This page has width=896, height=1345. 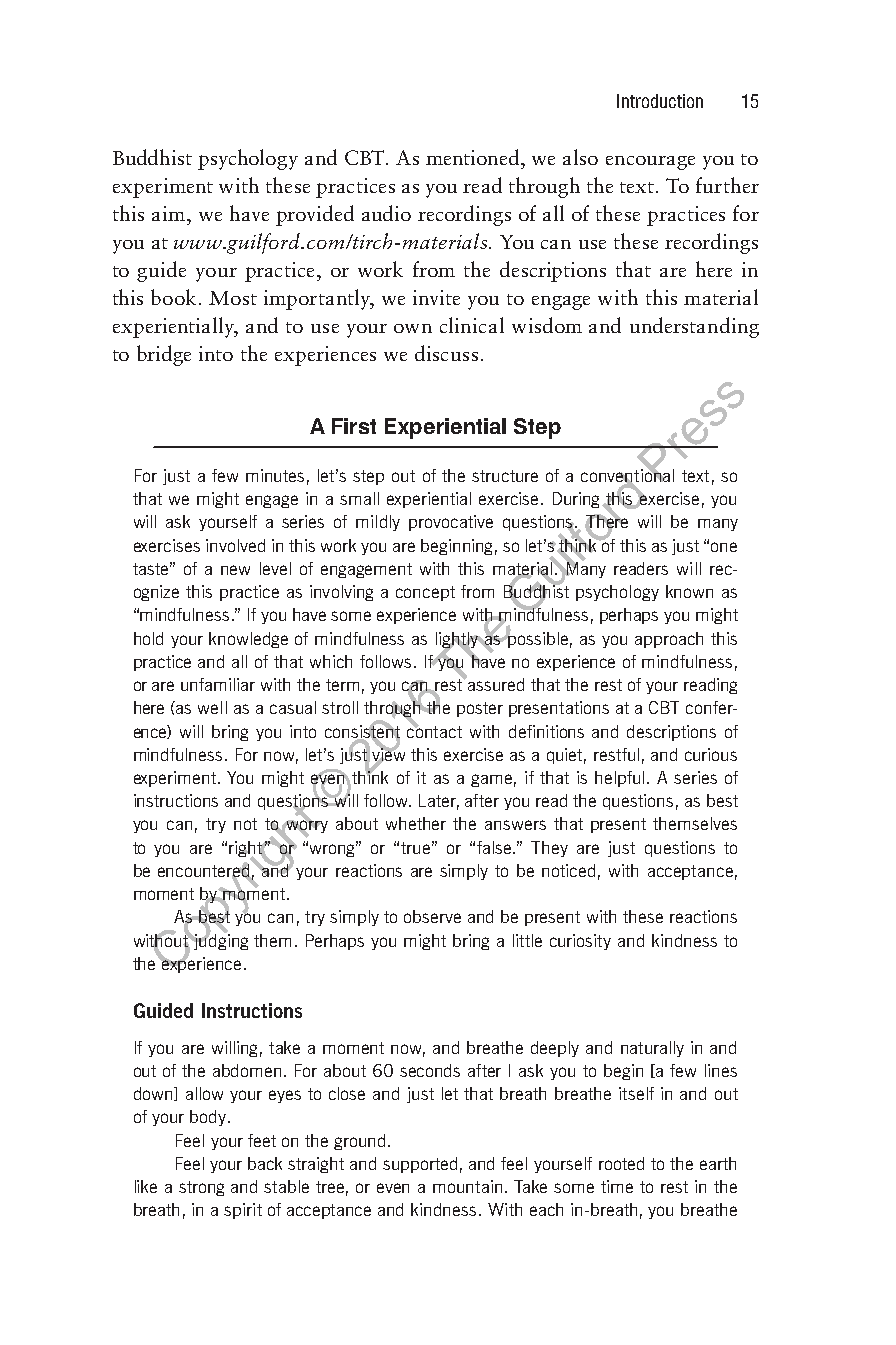 What do you see at coordinates (669, 640) in the page?
I see `approach` at bounding box center [669, 640].
